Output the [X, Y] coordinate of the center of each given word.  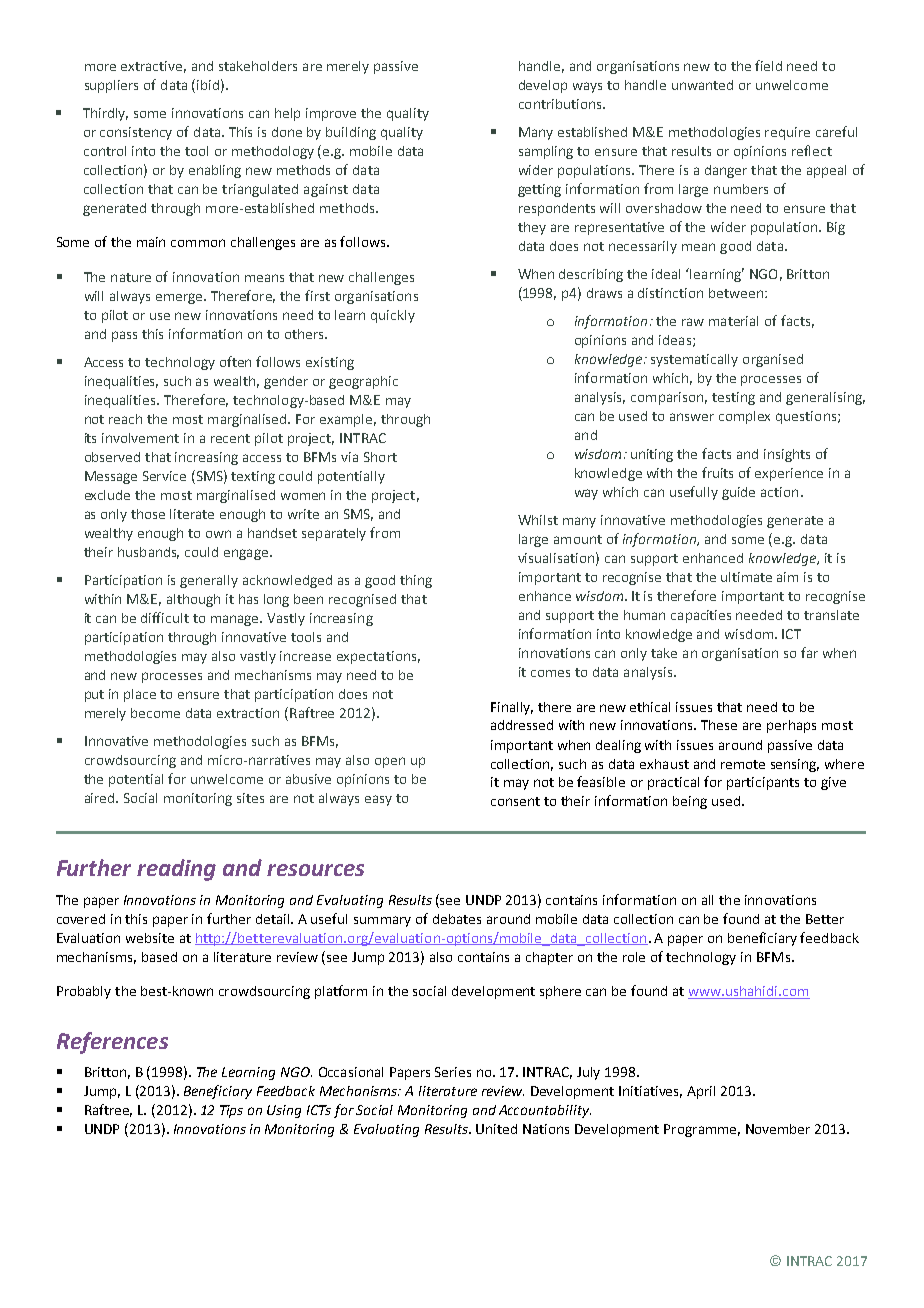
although [193, 600]
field [768, 65]
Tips [231, 1111]
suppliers [111, 86]
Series [453, 1072]
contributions [561, 104]
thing [416, 581]
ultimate [746, 577]
